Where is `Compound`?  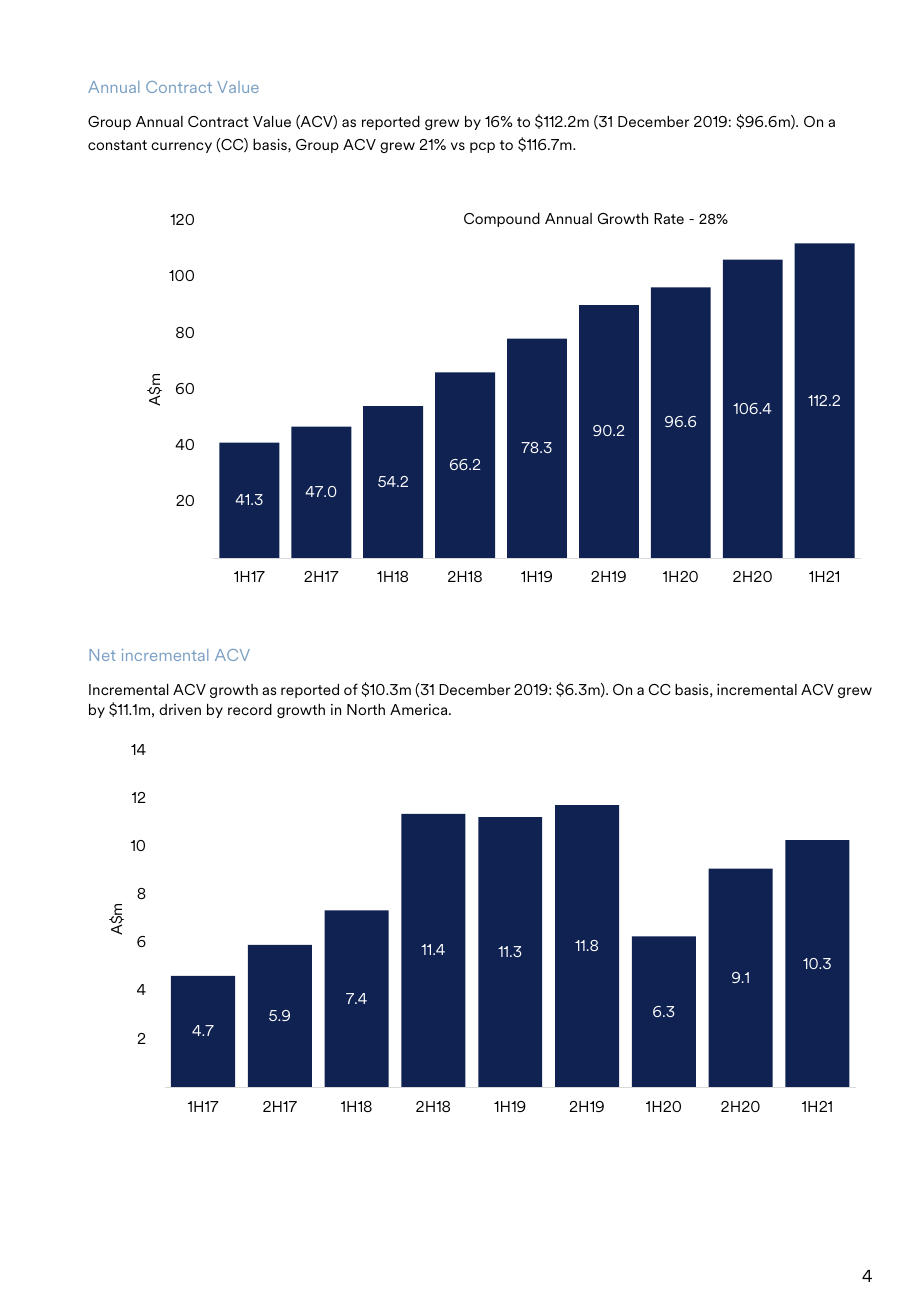 Compound is located at coordinates (502, 220).
